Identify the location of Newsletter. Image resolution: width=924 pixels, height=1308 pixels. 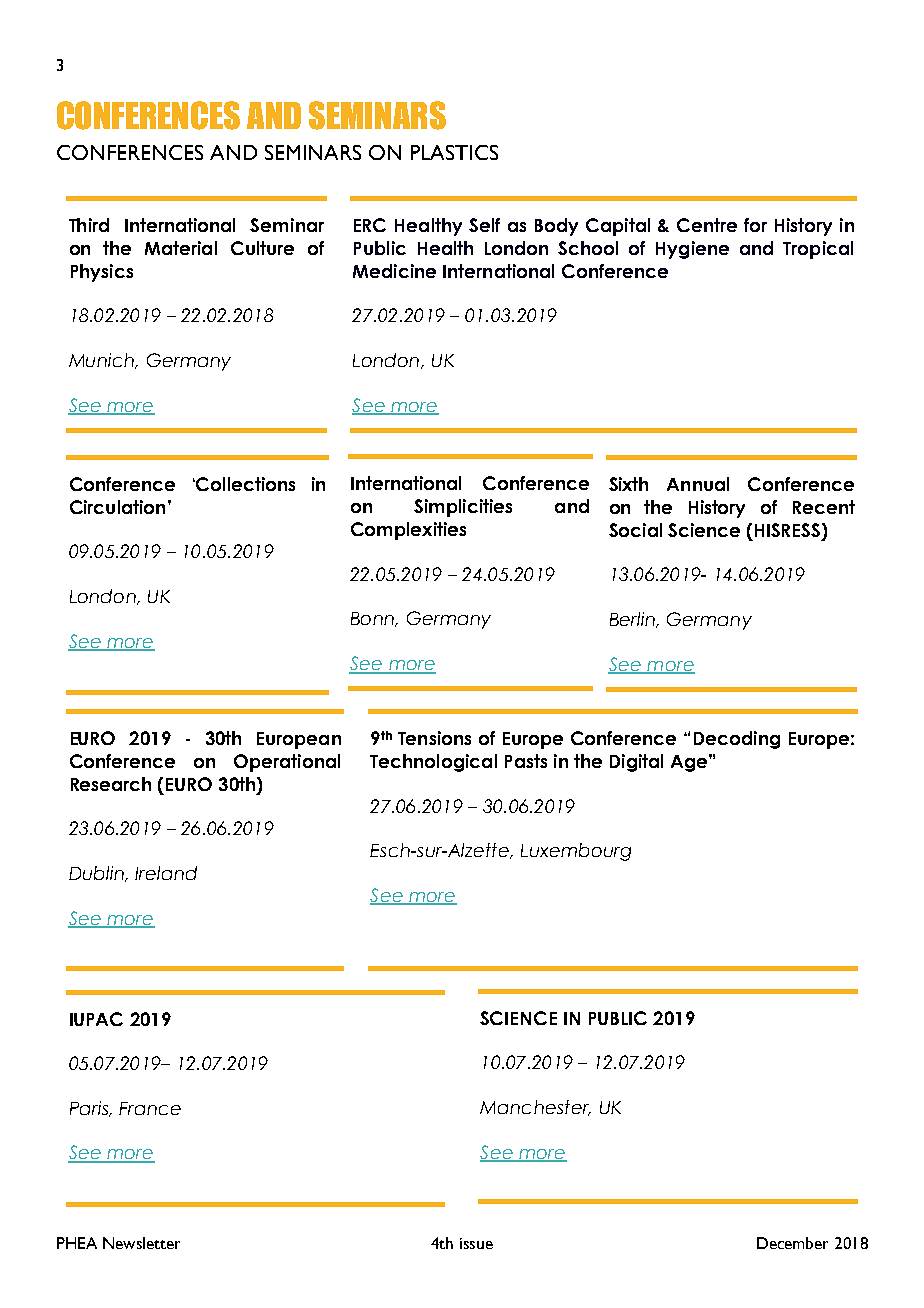
(141, 1243).
